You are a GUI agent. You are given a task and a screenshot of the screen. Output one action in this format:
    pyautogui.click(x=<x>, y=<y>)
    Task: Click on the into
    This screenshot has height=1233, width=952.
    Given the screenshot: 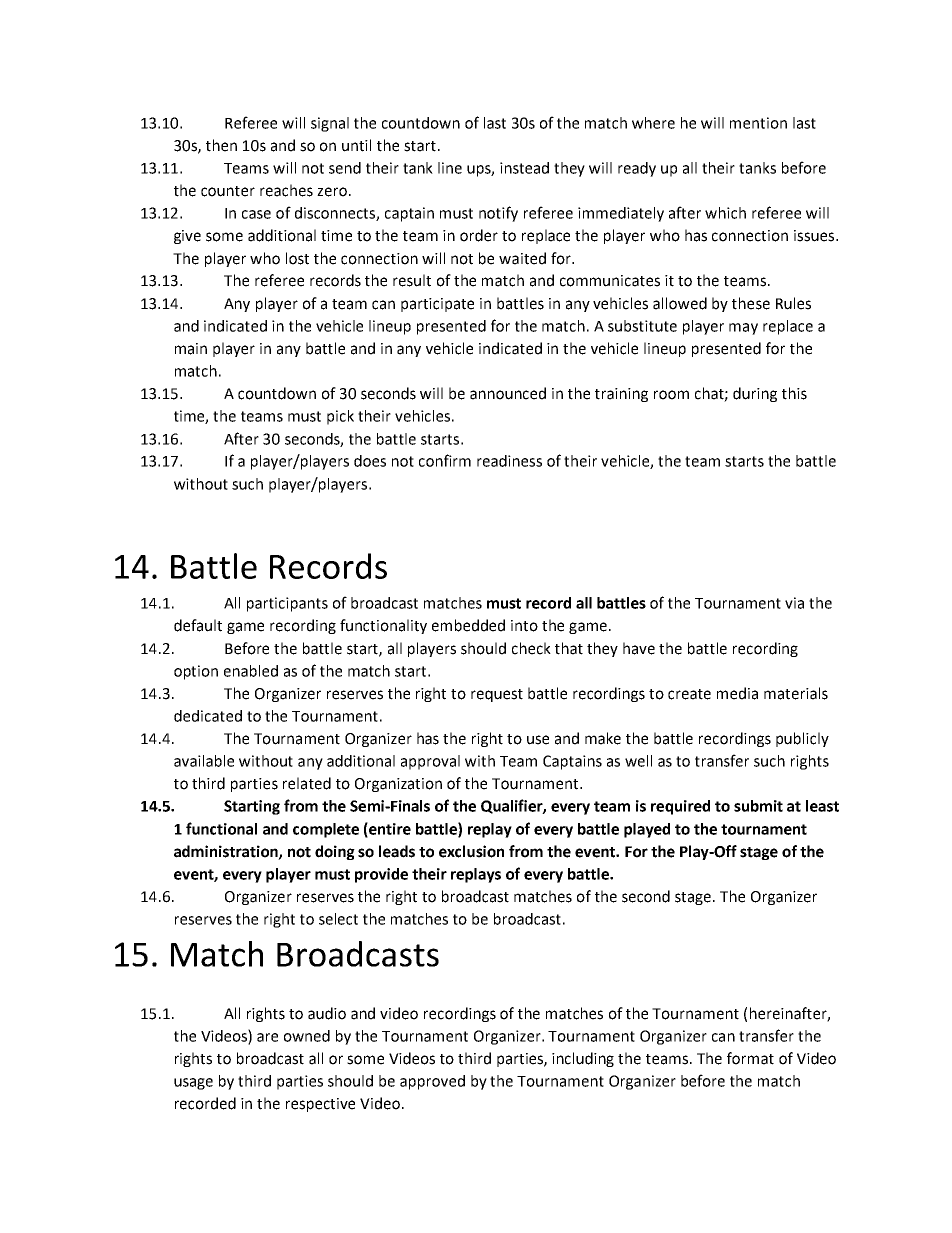 What is the action you would take?
    pyautogui.click(x=524, y=626)
